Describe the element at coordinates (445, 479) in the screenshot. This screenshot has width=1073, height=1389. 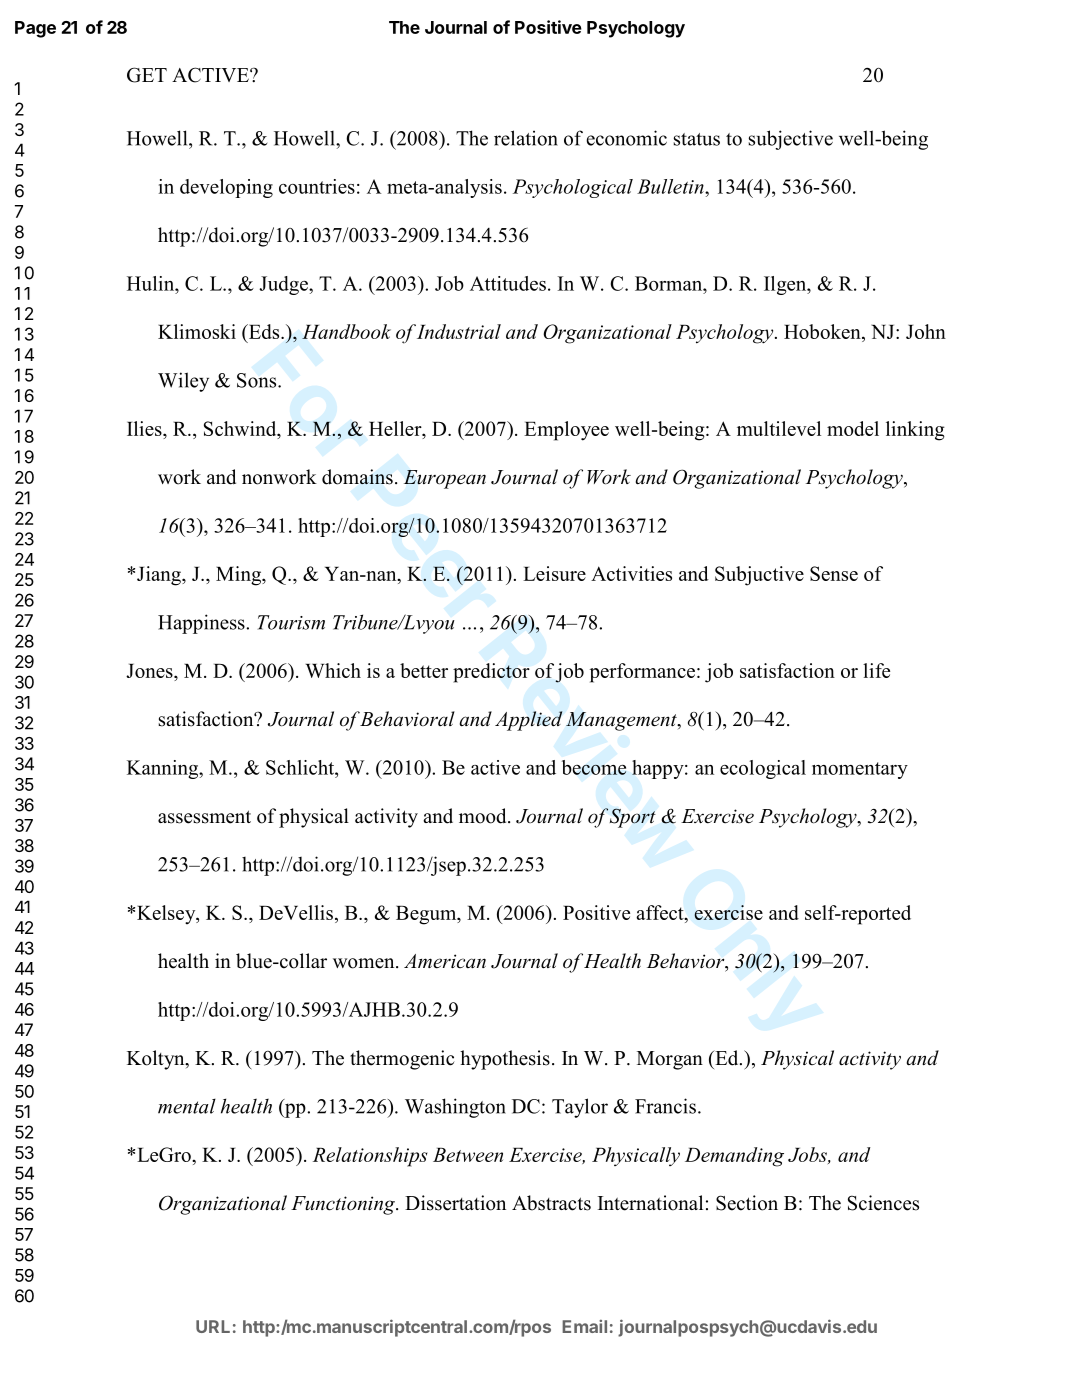
I see `European` at that location.
